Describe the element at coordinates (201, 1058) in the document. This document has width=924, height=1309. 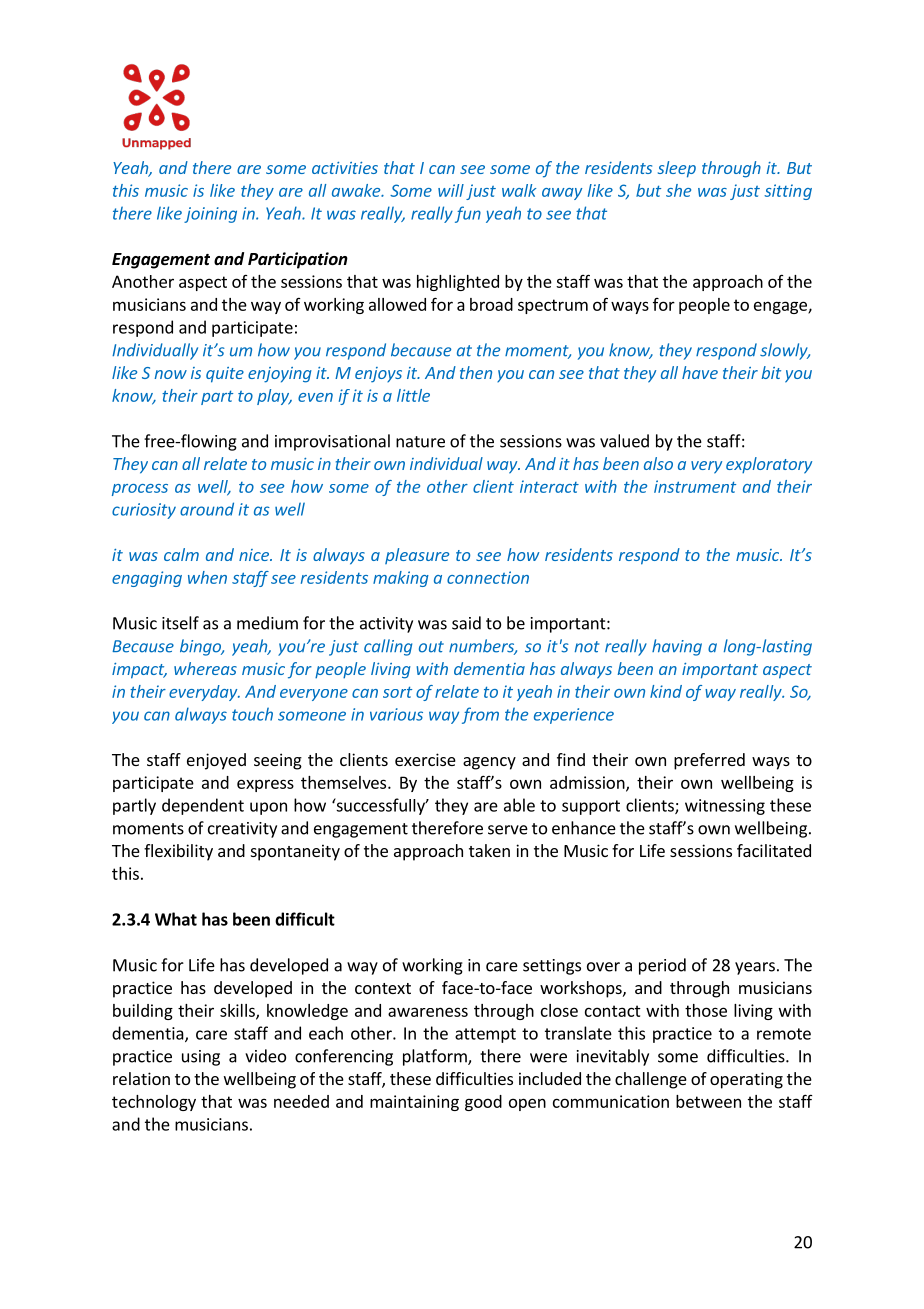
I see `using` at that location.
